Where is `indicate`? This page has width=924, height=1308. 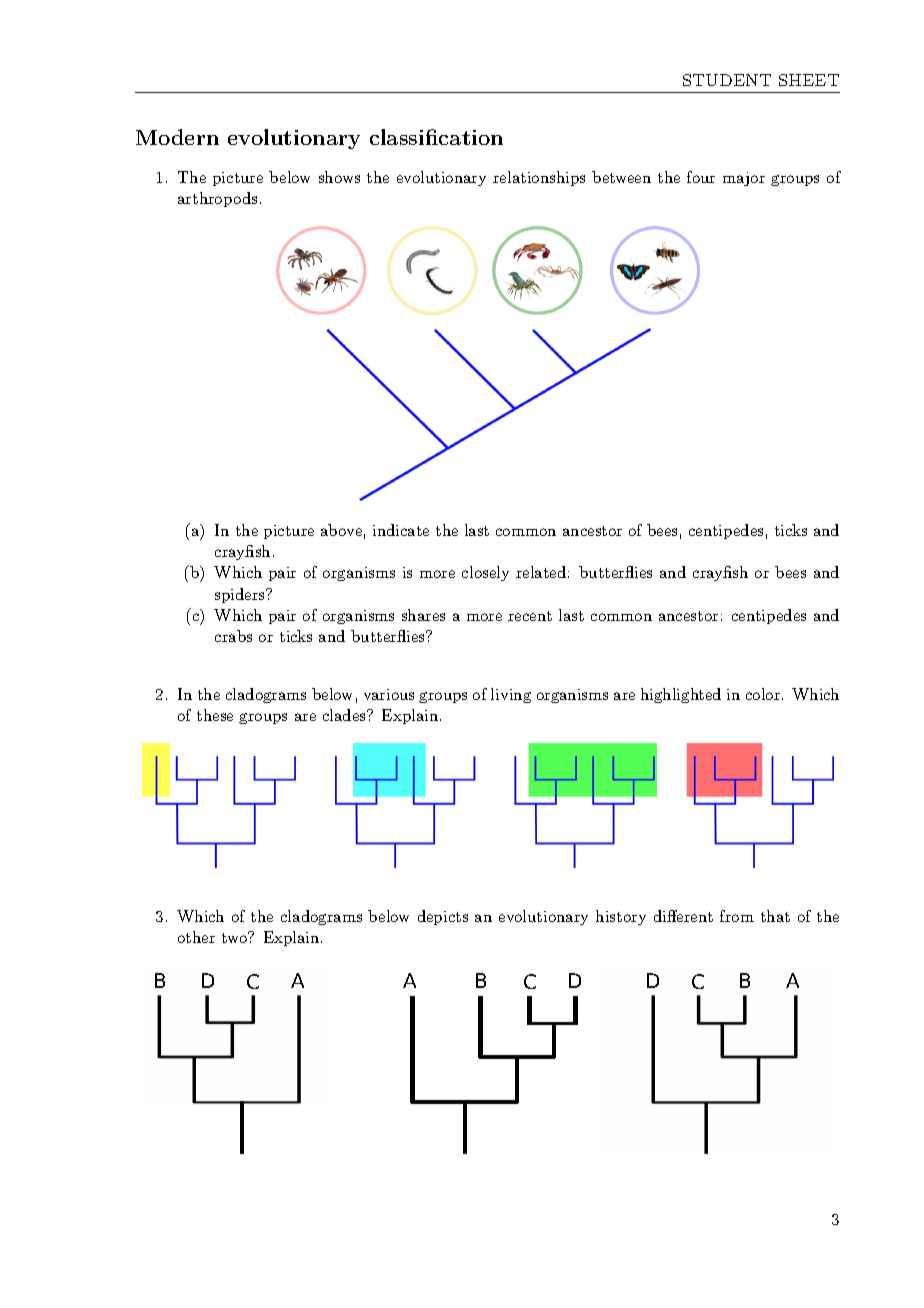 indicate is located at coordinates (401, 530).
